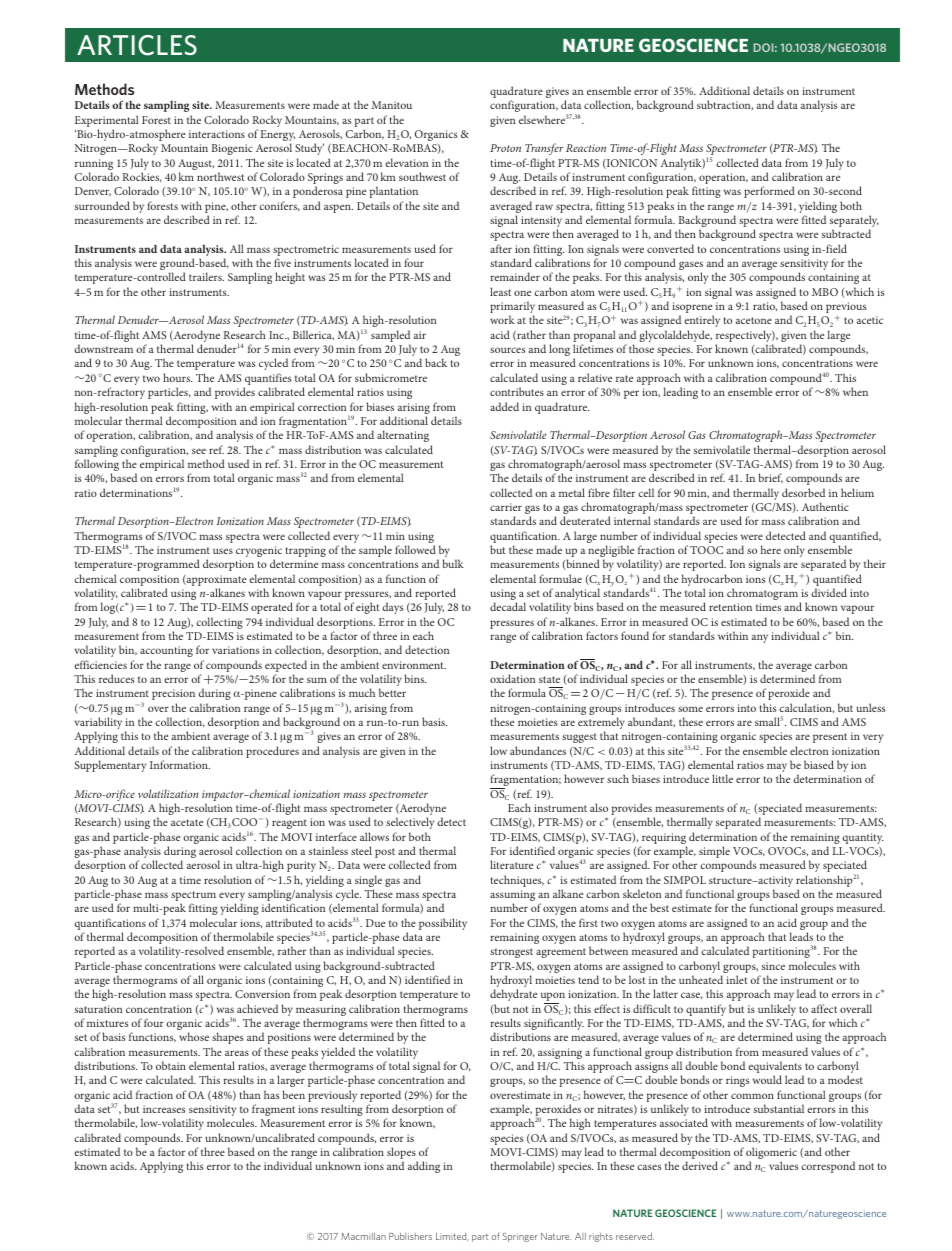 This screenshot has height=1251, width=952. Describe the element at coordinates (511, 953) in the screenshot. I see `strongest` at that location.
